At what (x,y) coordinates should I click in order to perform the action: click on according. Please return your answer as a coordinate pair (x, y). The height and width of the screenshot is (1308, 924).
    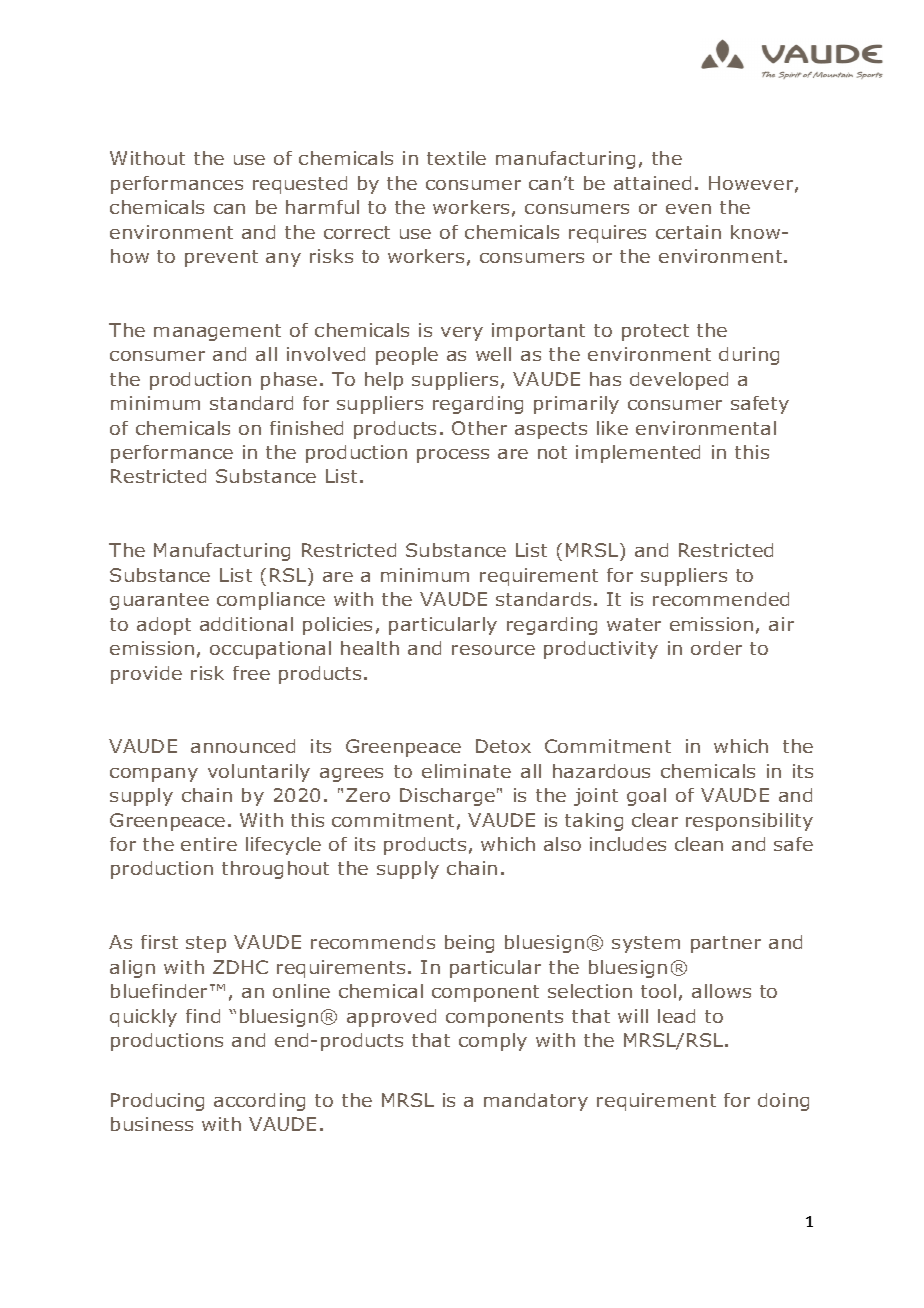
    Looking at the image, I should click on (259, 1102).
